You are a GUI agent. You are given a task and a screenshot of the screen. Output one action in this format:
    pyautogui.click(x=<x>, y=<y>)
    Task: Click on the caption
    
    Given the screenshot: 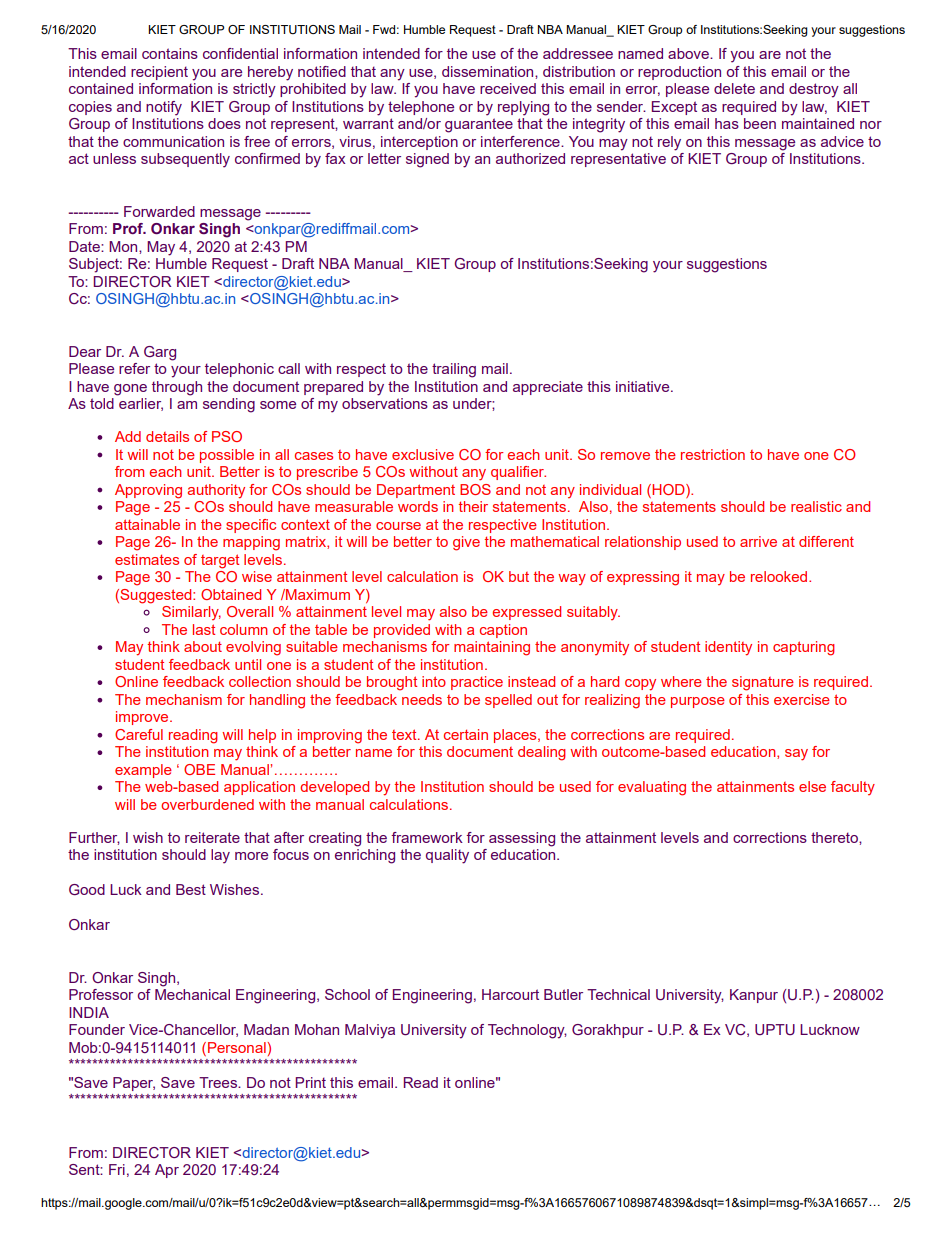 What is the action you would take?
    pyautogui.click(x=503, y=631)
